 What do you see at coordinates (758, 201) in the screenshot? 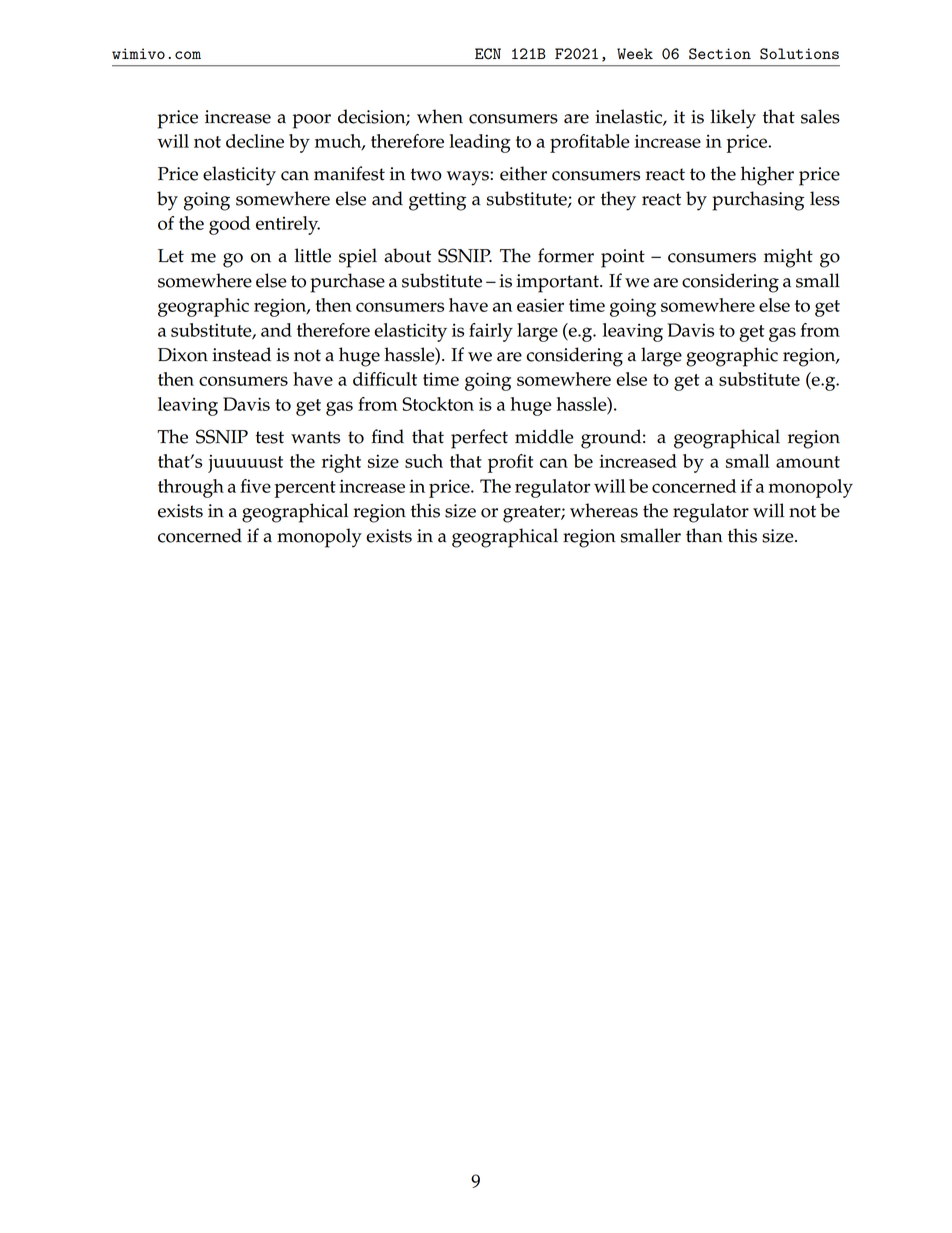
I see `purchasing` at bounding box center [758, 201].
